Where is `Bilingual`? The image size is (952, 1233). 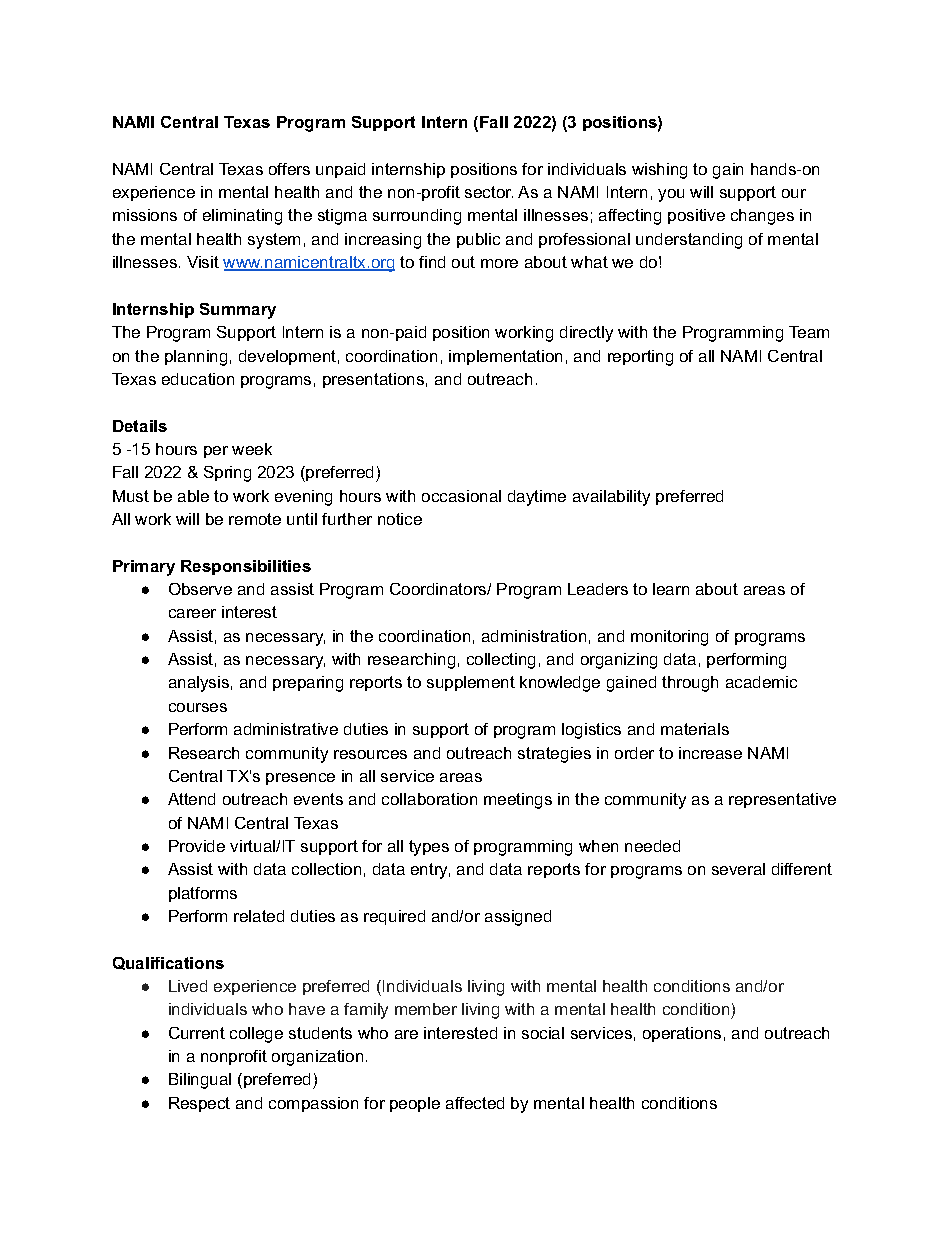 Bilingual is located at coordinates (200, 1081).
